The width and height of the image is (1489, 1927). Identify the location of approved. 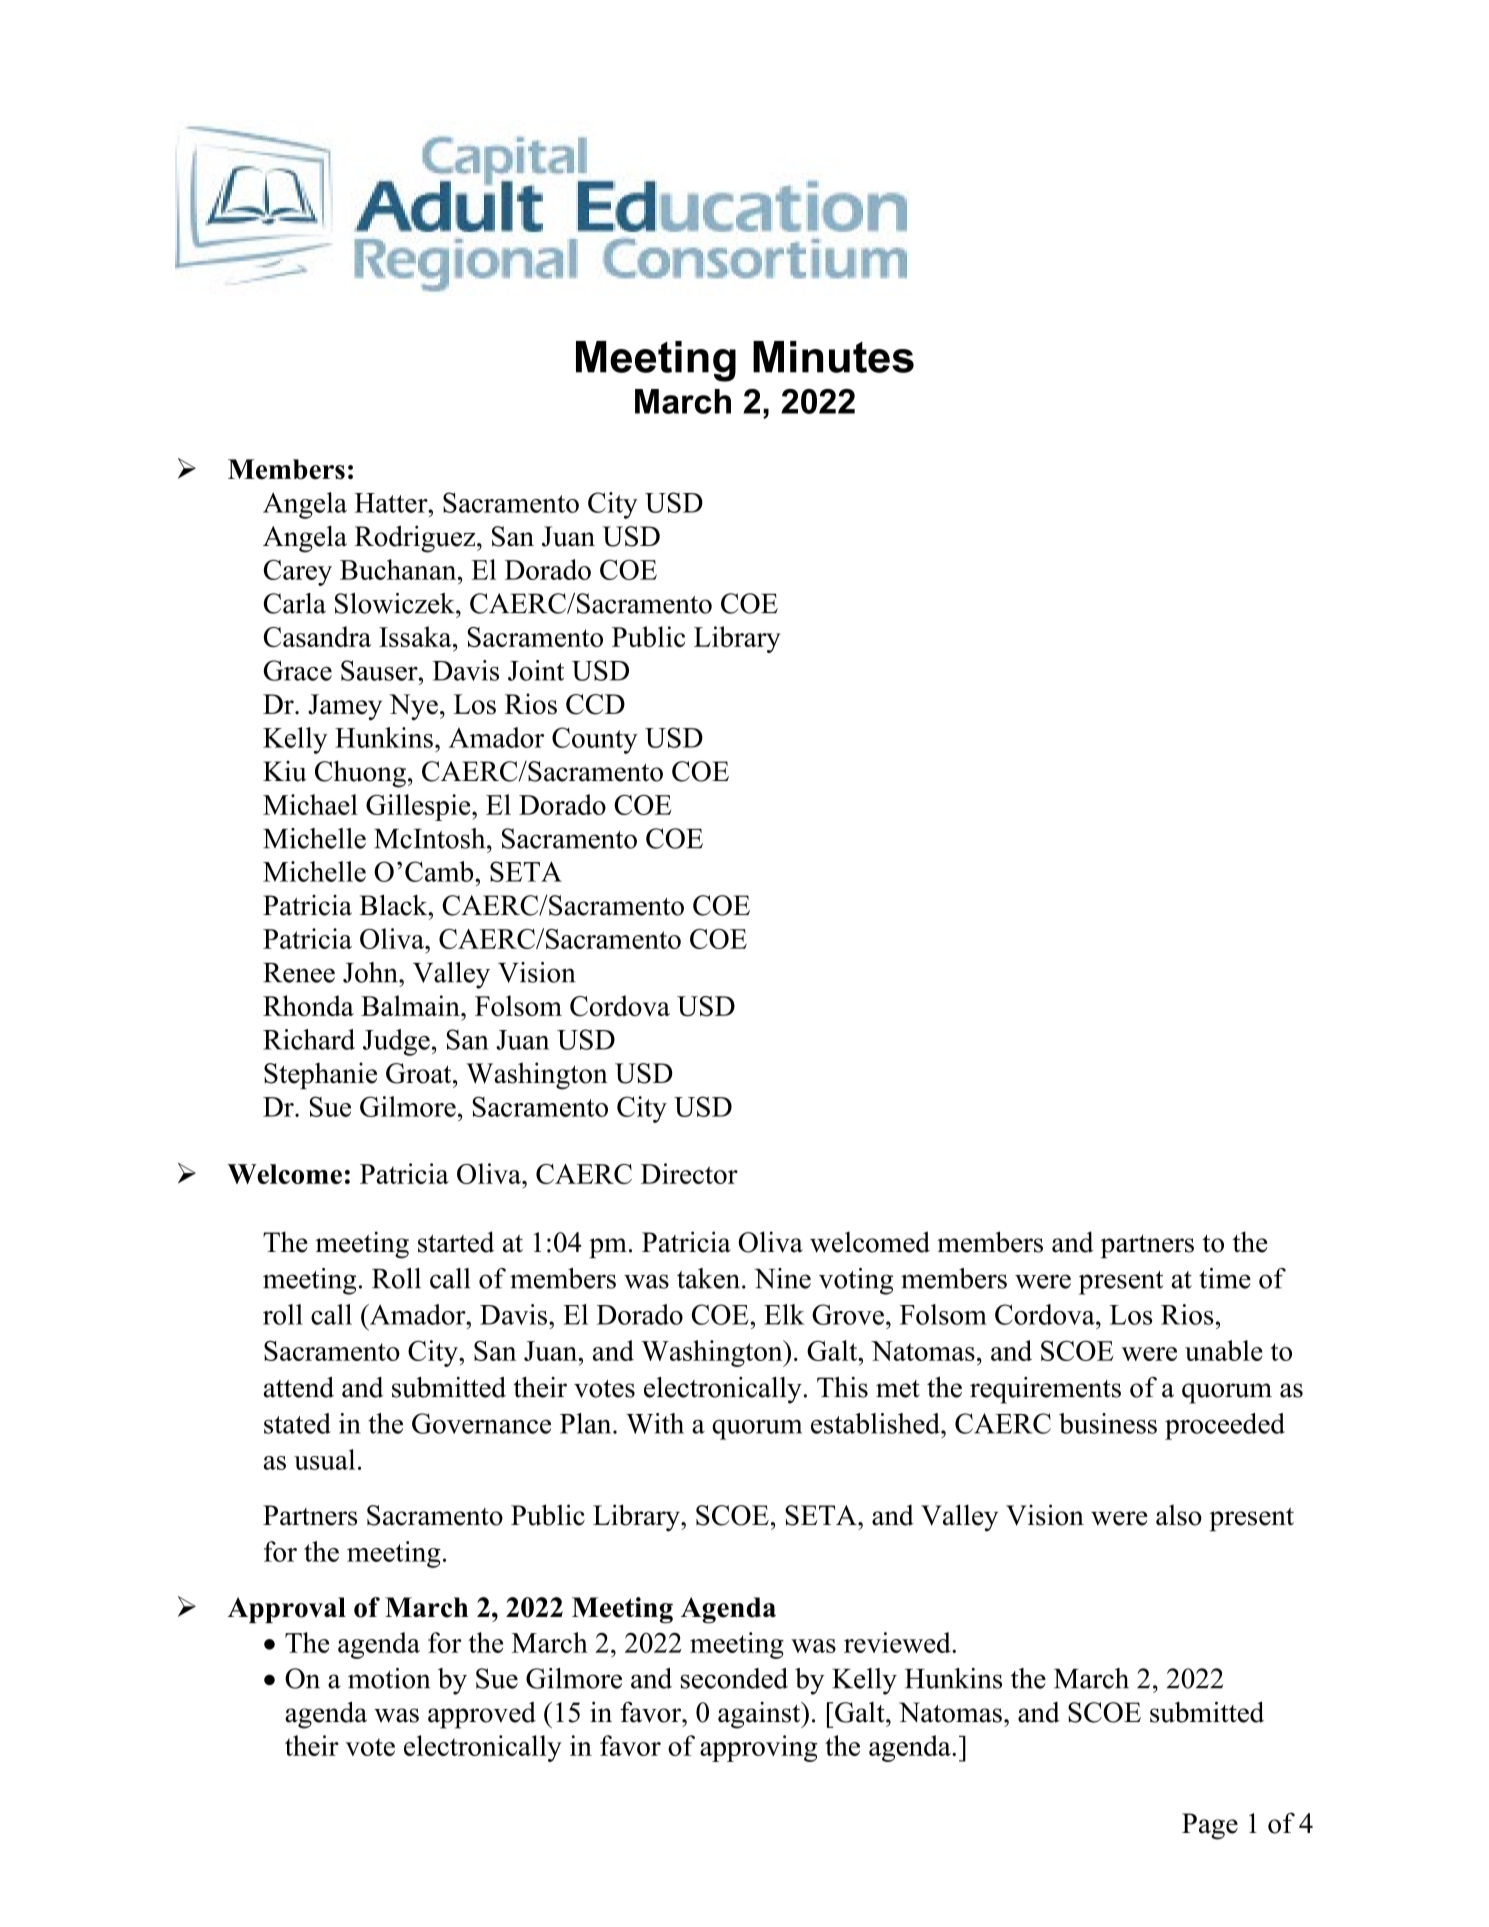
(482, 1715).
